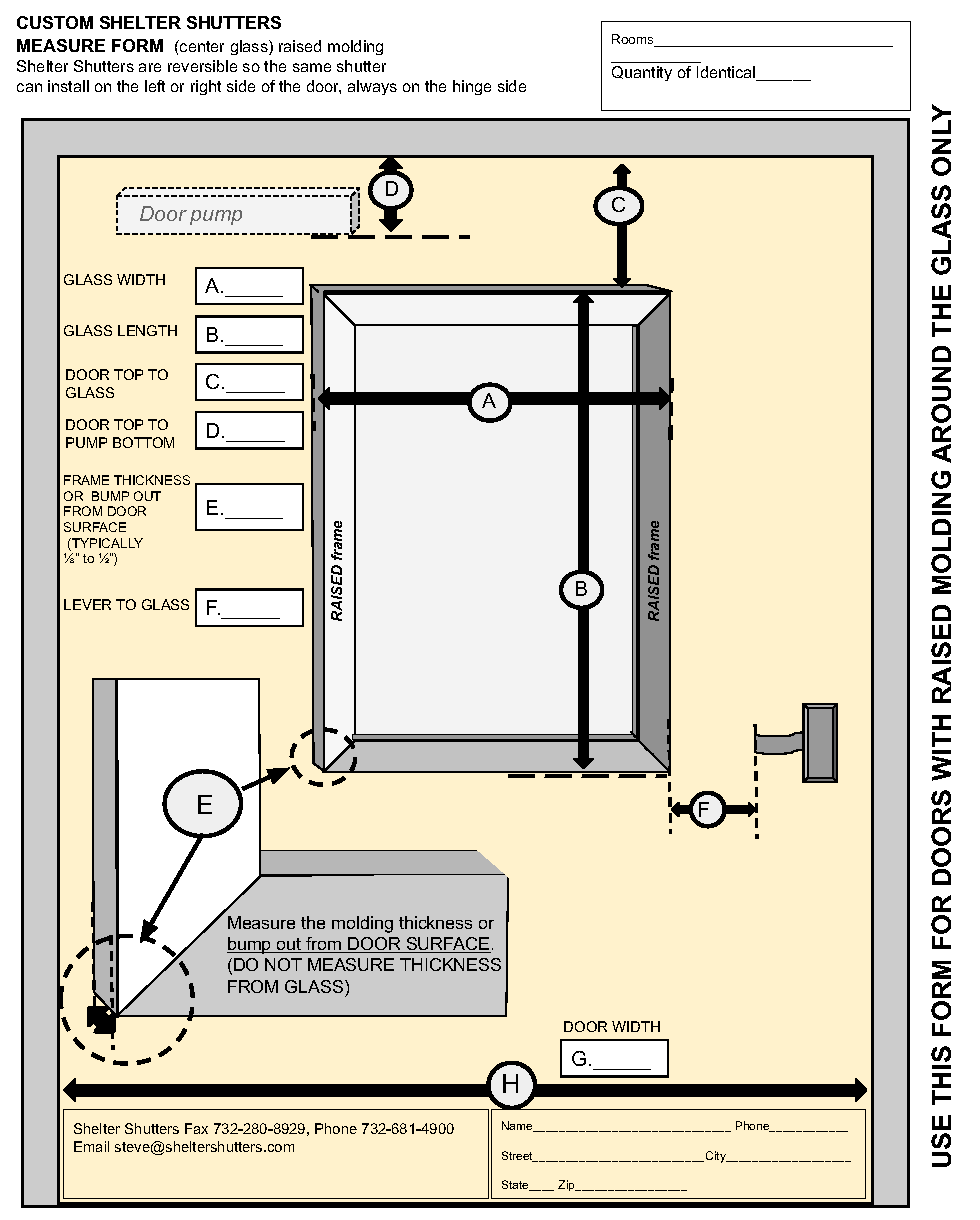 This screenshot has height=1220, width=980. I want to click on LEVER, so click(87, 604).
